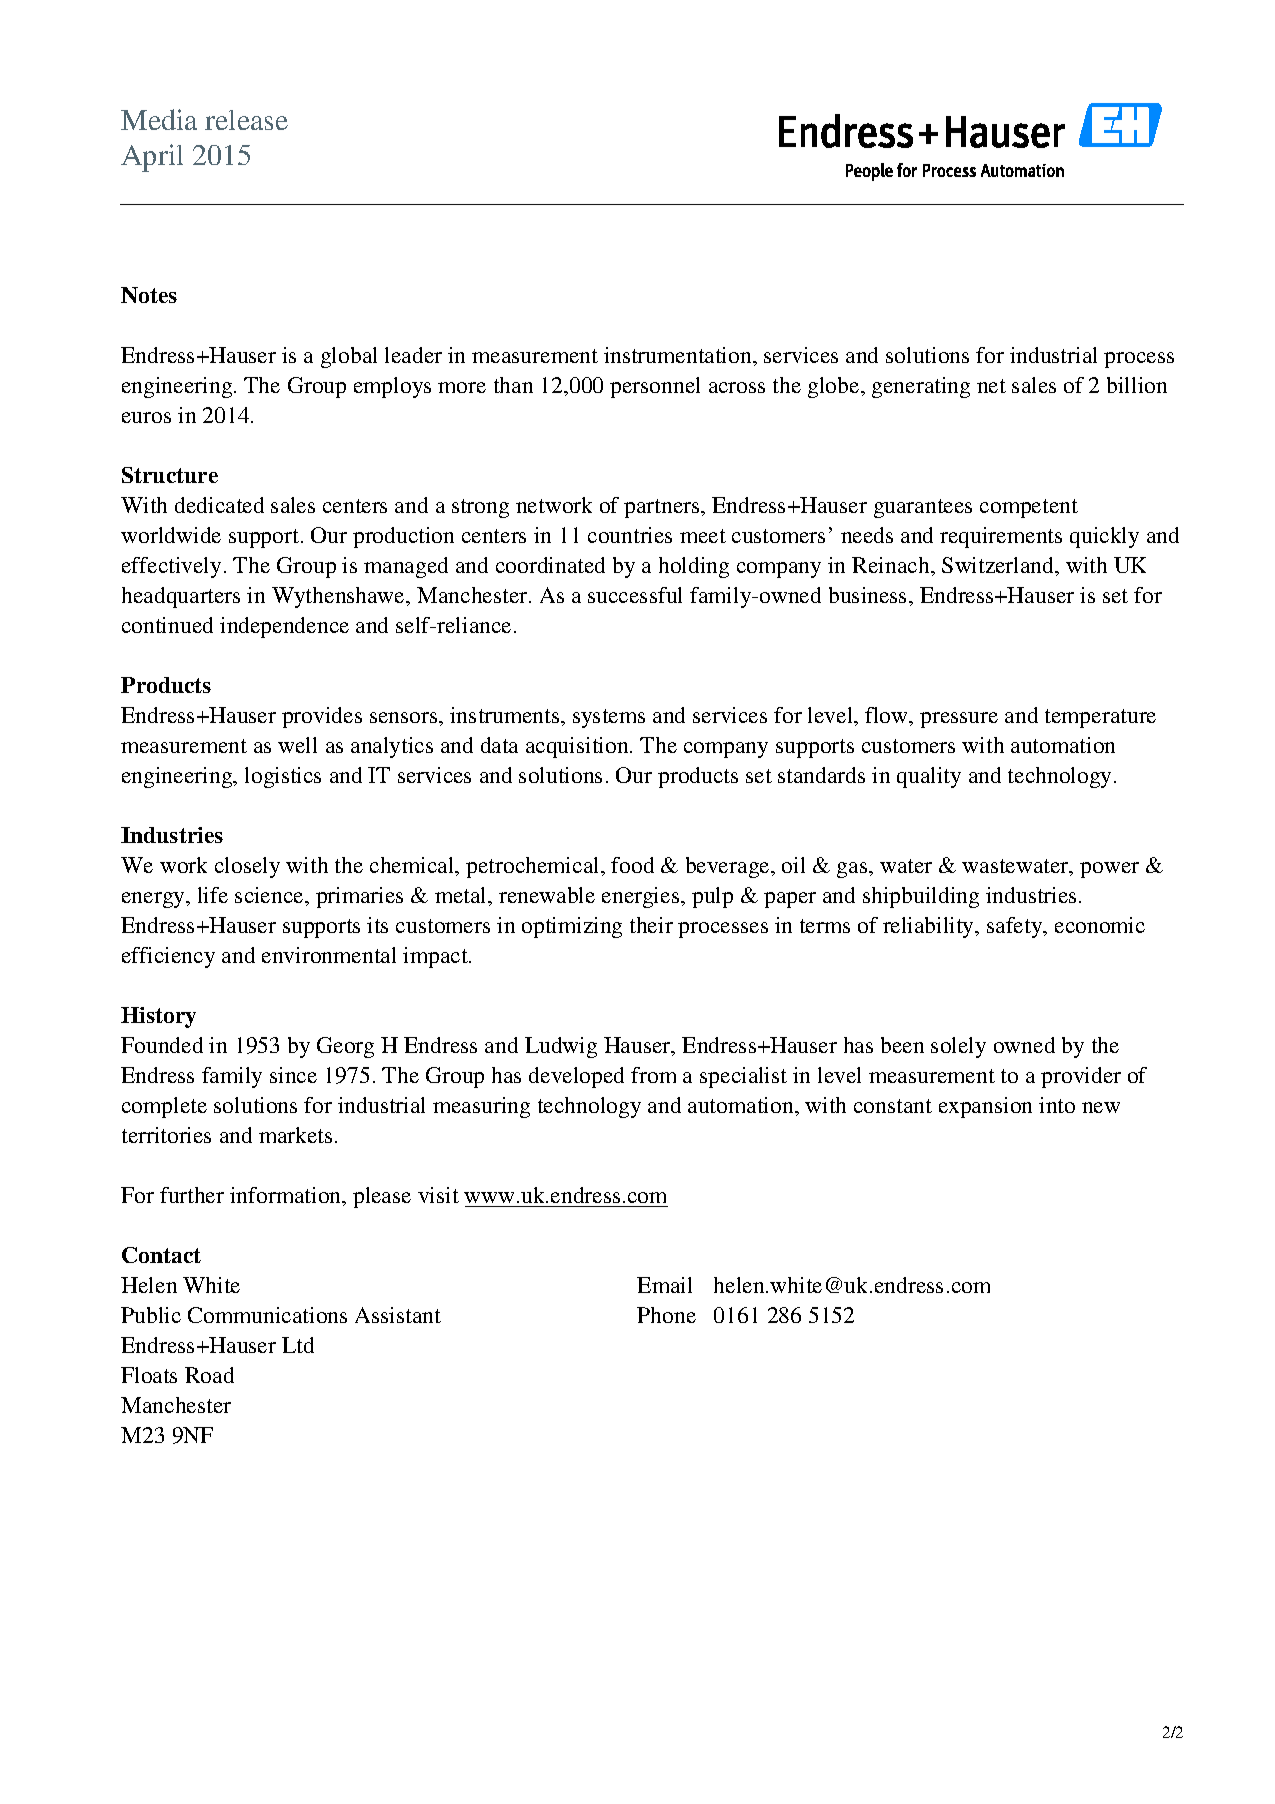 This document has width=1275, height=1804. Describe the element at coordinates (666, 1315) in the document. I see `Phone` at that location.
